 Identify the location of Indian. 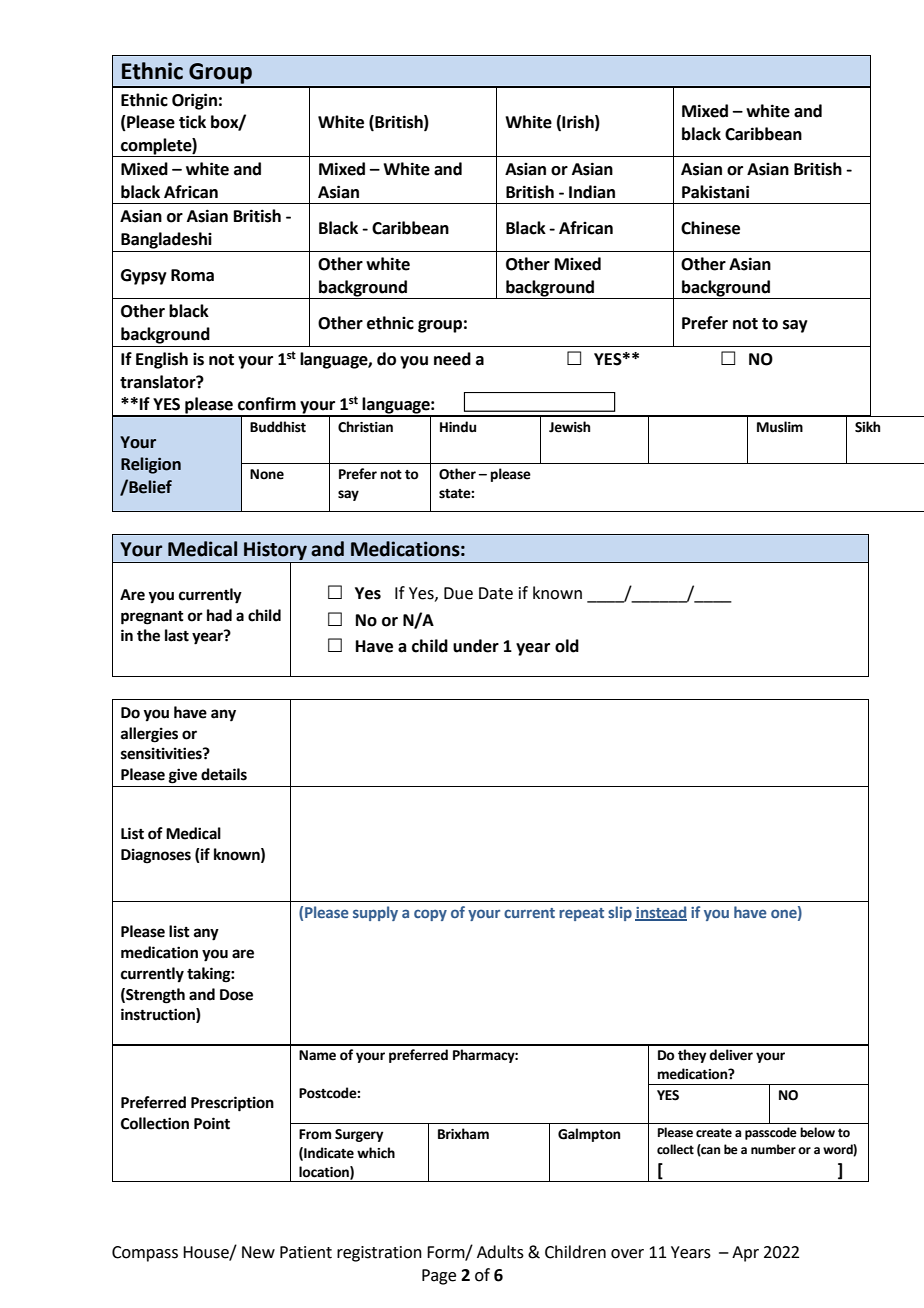
(592, 192).
